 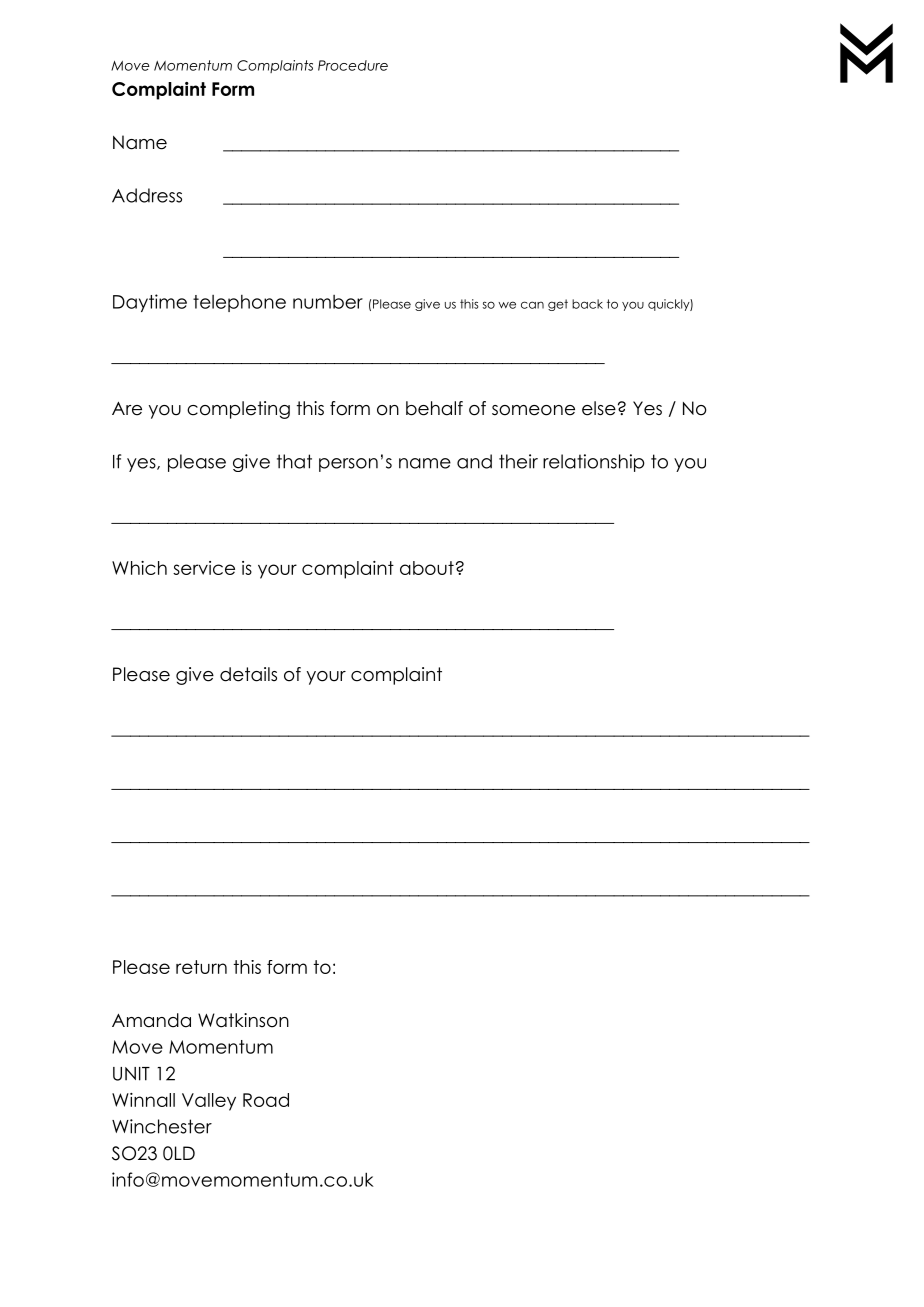 What do you see at coordinates (204, 568) in the image?
I see `service` at bounding box center [204, 568].
